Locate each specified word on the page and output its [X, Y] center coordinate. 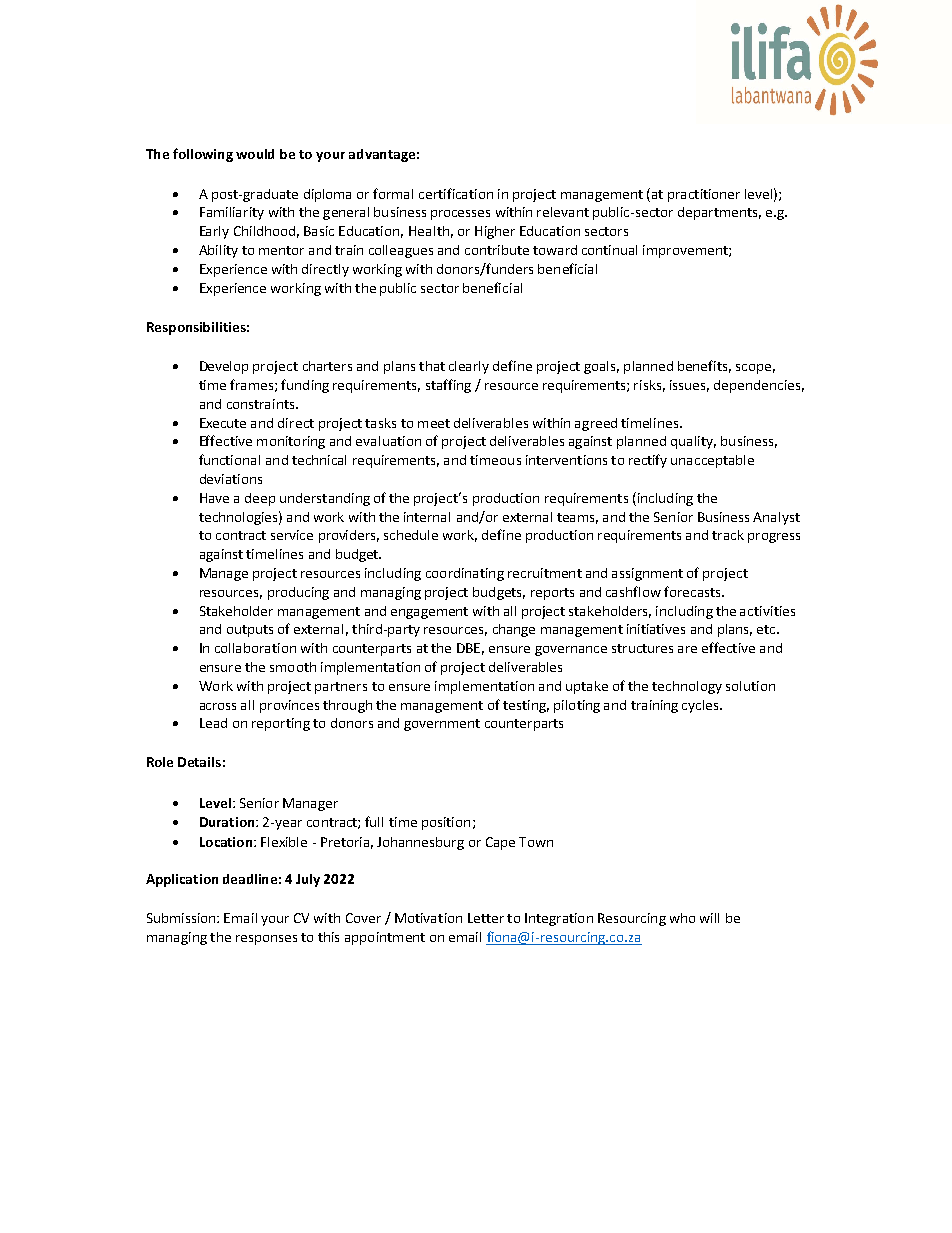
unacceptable [712, 461]
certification [456, 193]
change [514, 630]
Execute [223, 423]
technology [687, 687]
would [255, 154]
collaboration [255, 648]
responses [266, 940]
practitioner [704, 195]
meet [434, 423]
